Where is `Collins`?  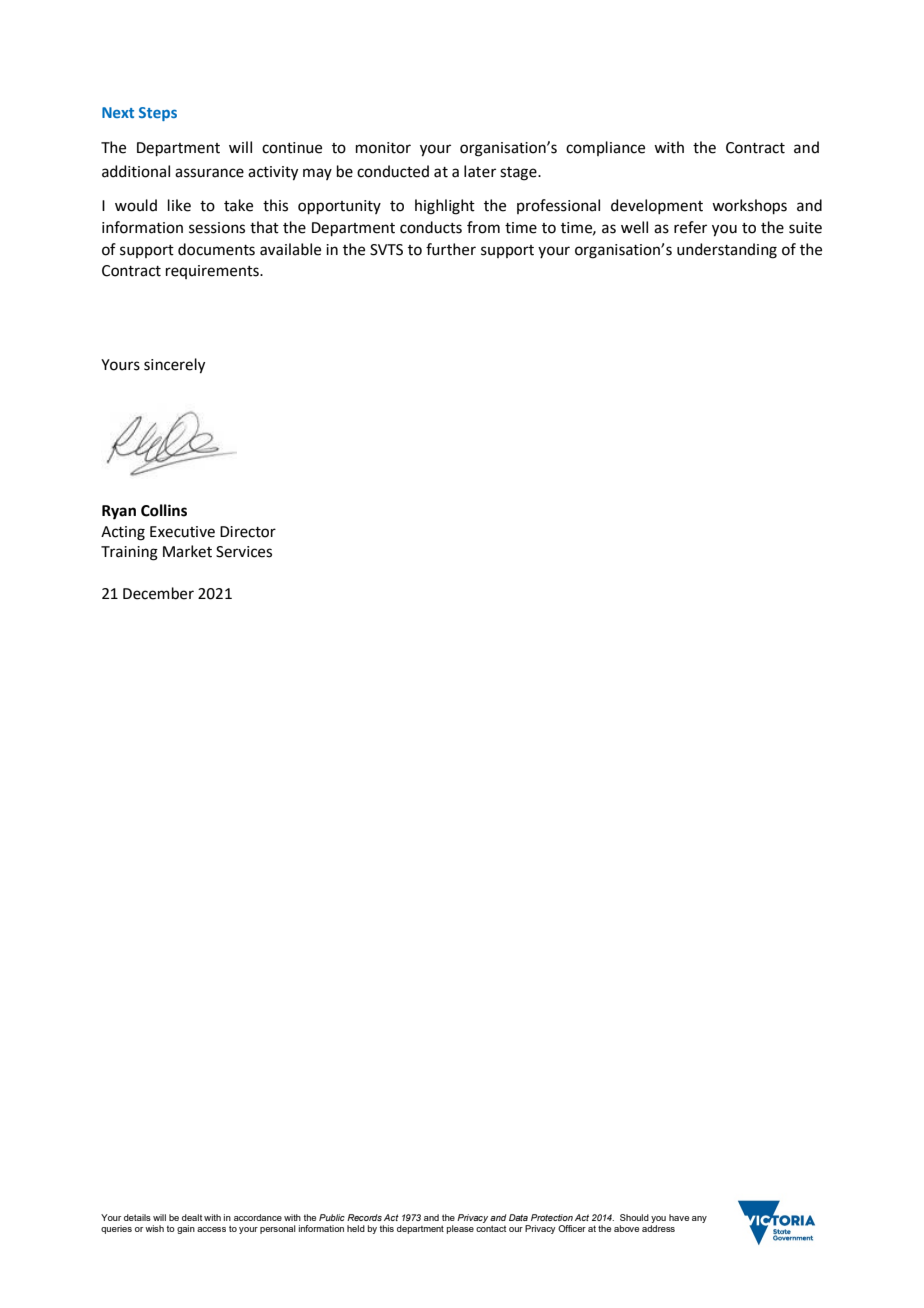 Collins is located at coordinates (164, 510).
